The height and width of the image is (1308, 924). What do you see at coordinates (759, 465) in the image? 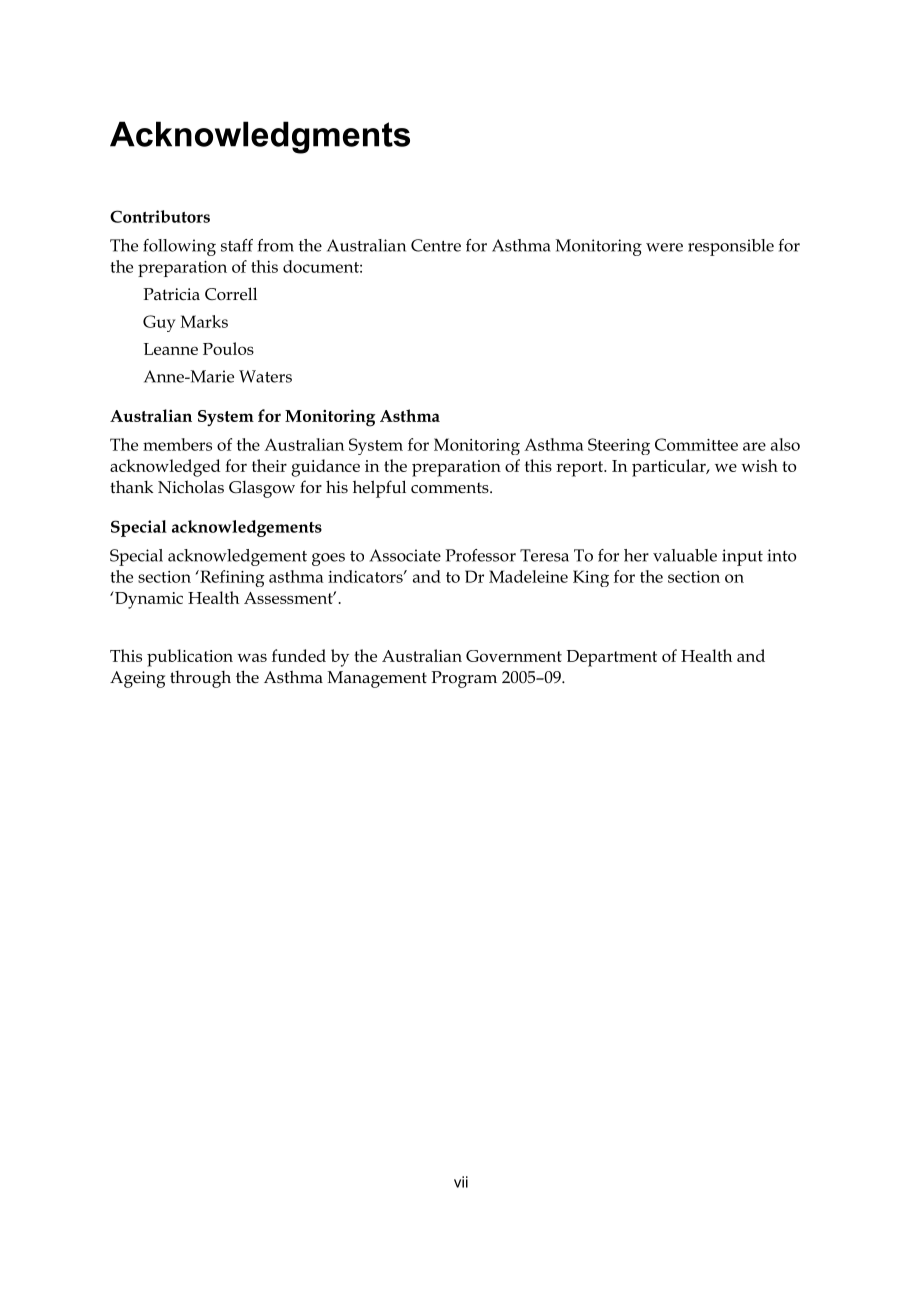
I see `wish` at bounding box center [759, 465].
